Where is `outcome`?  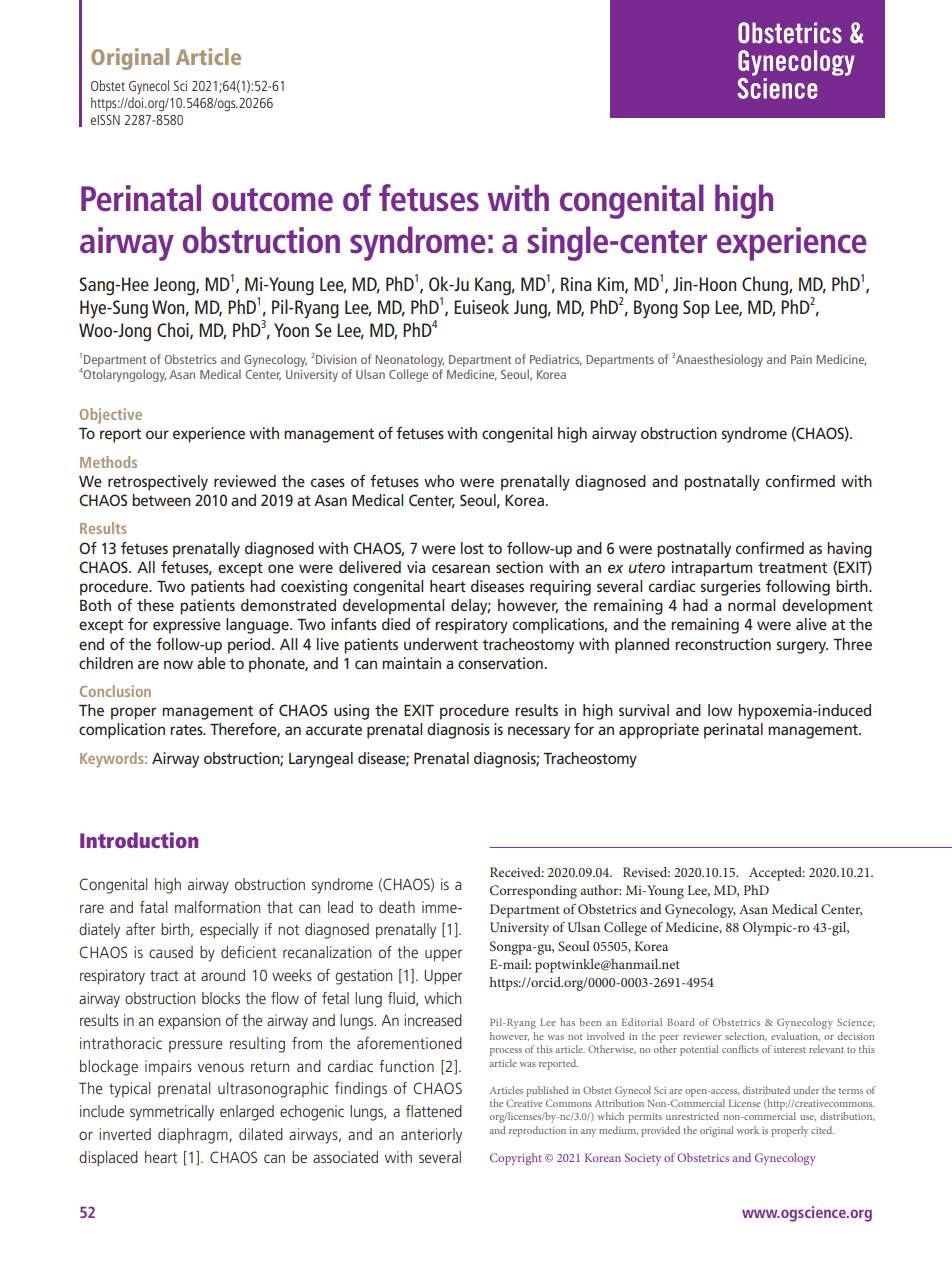 outcome is located at coordinates (272, 199).
